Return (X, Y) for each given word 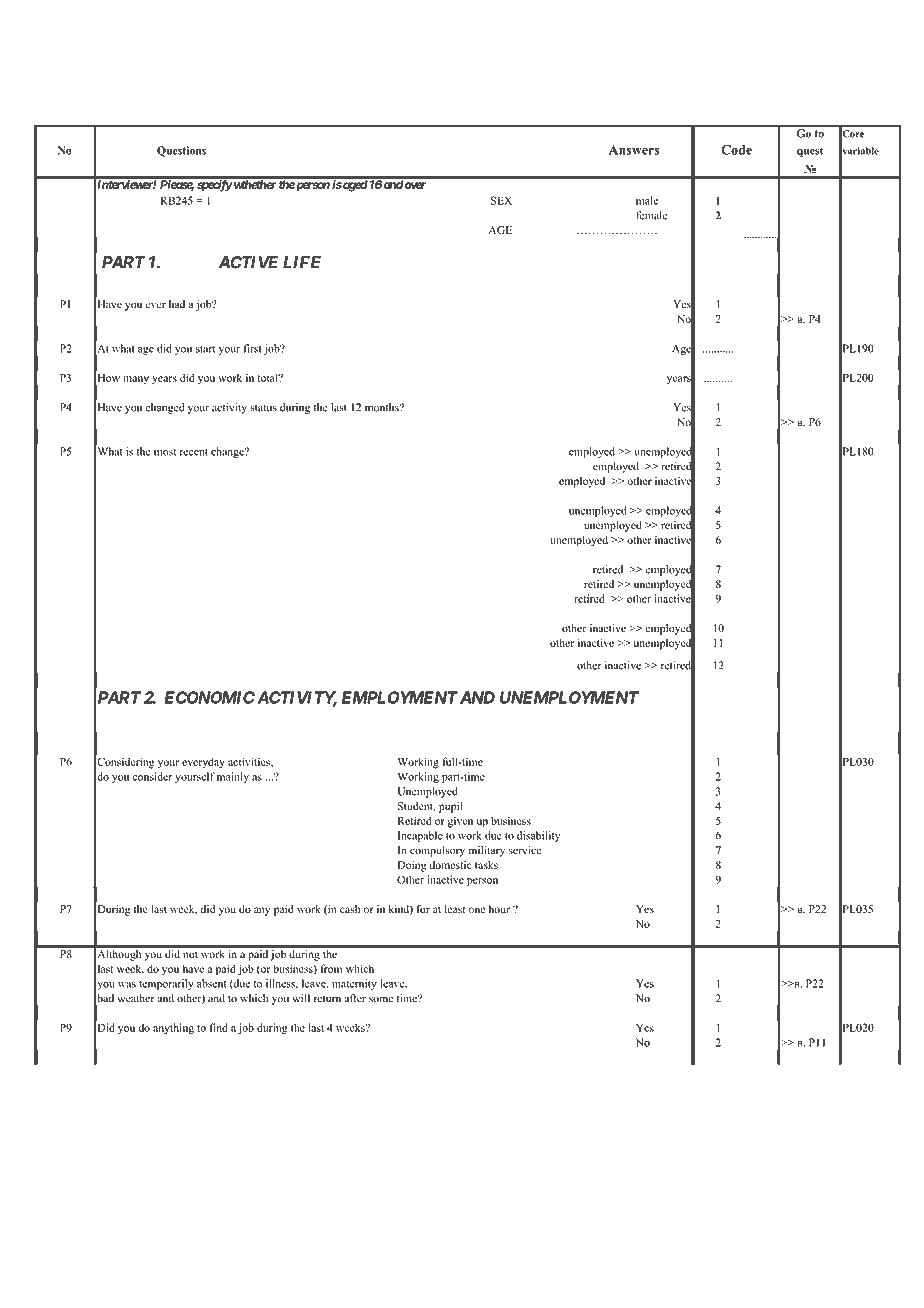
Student (416, 806)
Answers (634, 150)
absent (211, 983)
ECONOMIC (209, 697)
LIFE (302, 262)
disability (538, 836)
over (414, 185)
